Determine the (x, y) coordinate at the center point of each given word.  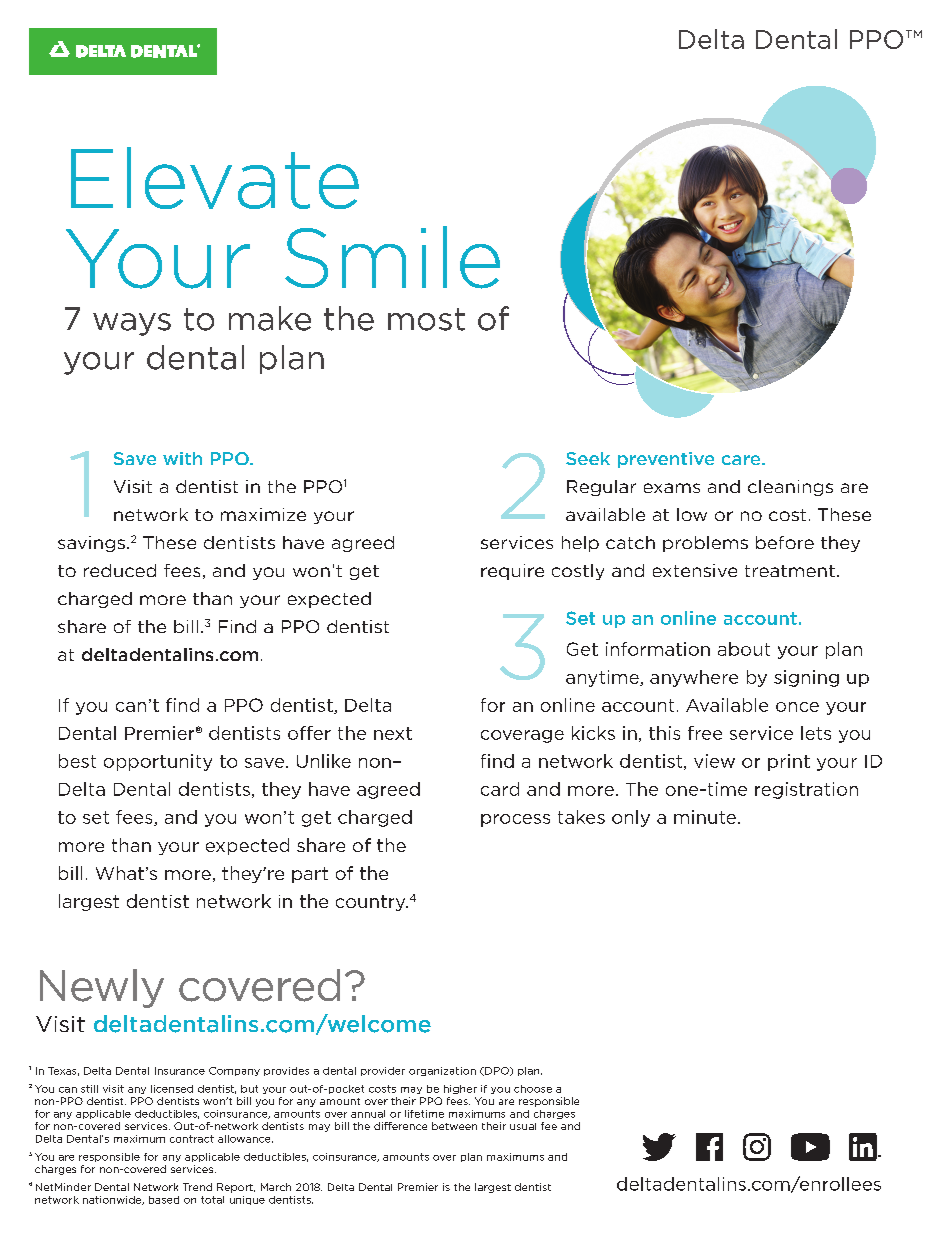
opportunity (158, 762)
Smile (392, 257)
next (393, 733)
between (454, 1126)
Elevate (215, 178)
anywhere (694, 678)
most (426, 319)
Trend (197, 1187)
